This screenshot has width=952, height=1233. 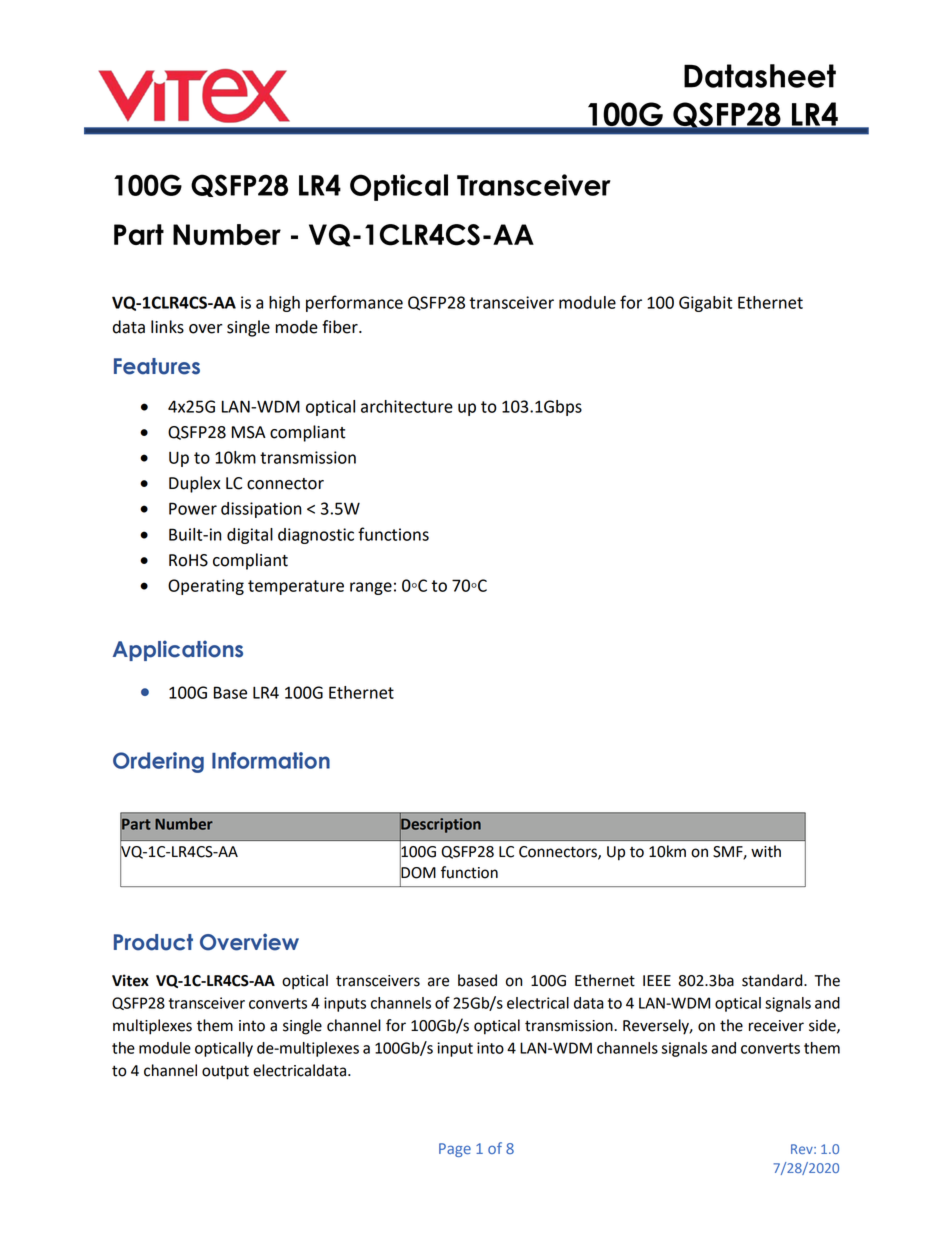 What do you see at coordinates (766, 851) in the screenshot?
I see `with` at bounding box center [766, 851].
